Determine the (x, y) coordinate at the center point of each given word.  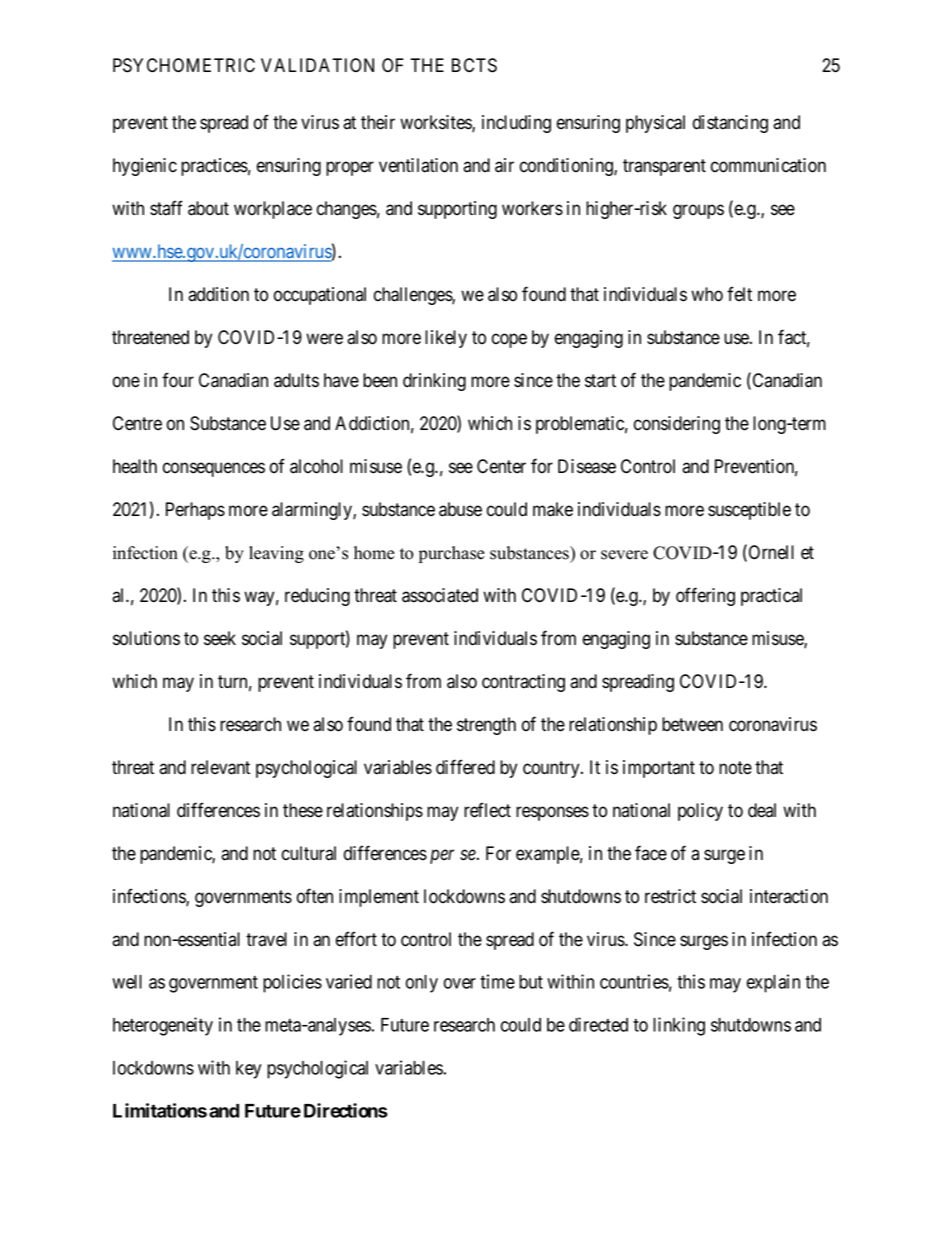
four (178, 380)
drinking (434, 382)
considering (677, 425)
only (422, 984)
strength (486, 726)
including (516, 124)
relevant (220, 767)
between (692, 724)
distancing (730, 124)
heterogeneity (163, 1026)
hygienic (145, 167)
